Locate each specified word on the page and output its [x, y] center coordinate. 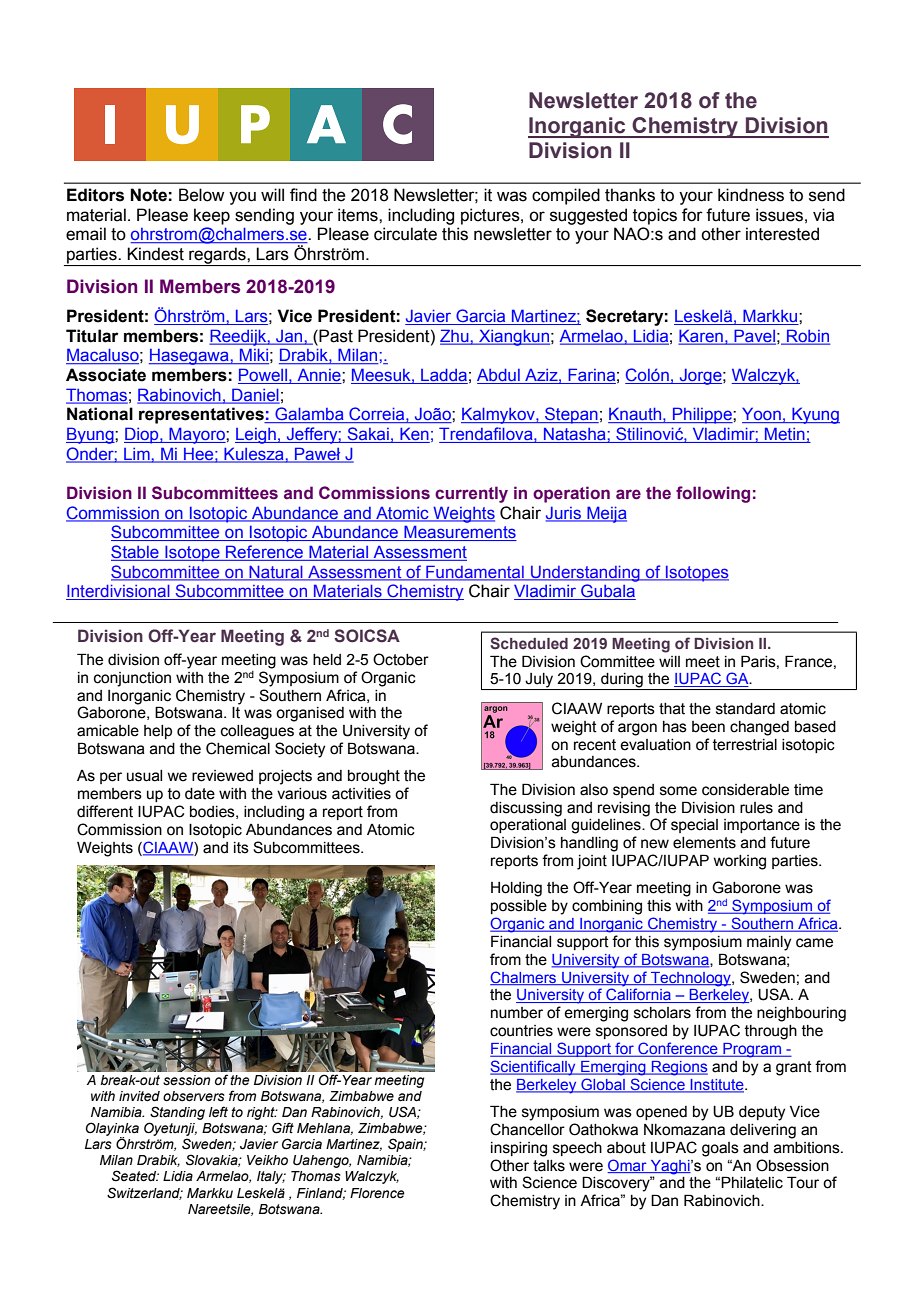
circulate [405, 234]
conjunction [132, 679]
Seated [135, 1176]
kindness [751, 195]
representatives [202, 415]
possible [519, 907]
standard [745, 709]
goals [720, 1149]
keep [212, 216]
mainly [769, 943]
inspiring [519, 1149]
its [241, 848]
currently [471, 494]
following [713, 494]
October [401, 659]
